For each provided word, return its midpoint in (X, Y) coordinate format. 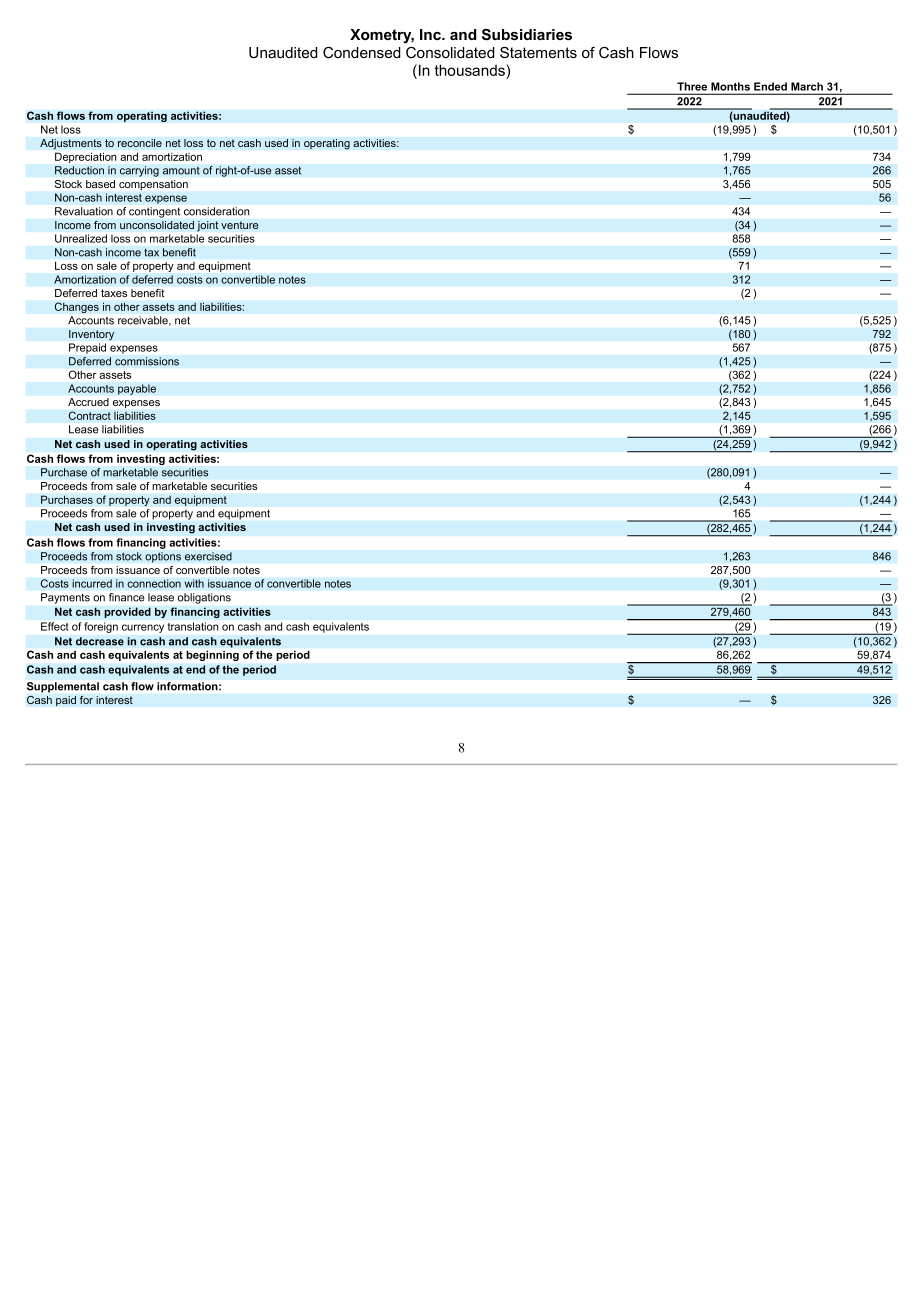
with (194, 583)
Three (692, 86)
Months (730, 86)
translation (193, 626)
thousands (471, 71)
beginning (213, 656)
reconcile (140, 143)
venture (240, 225)
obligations (204, 598)
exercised (208, 556)
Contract (89, 415)
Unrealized (81, 238)
